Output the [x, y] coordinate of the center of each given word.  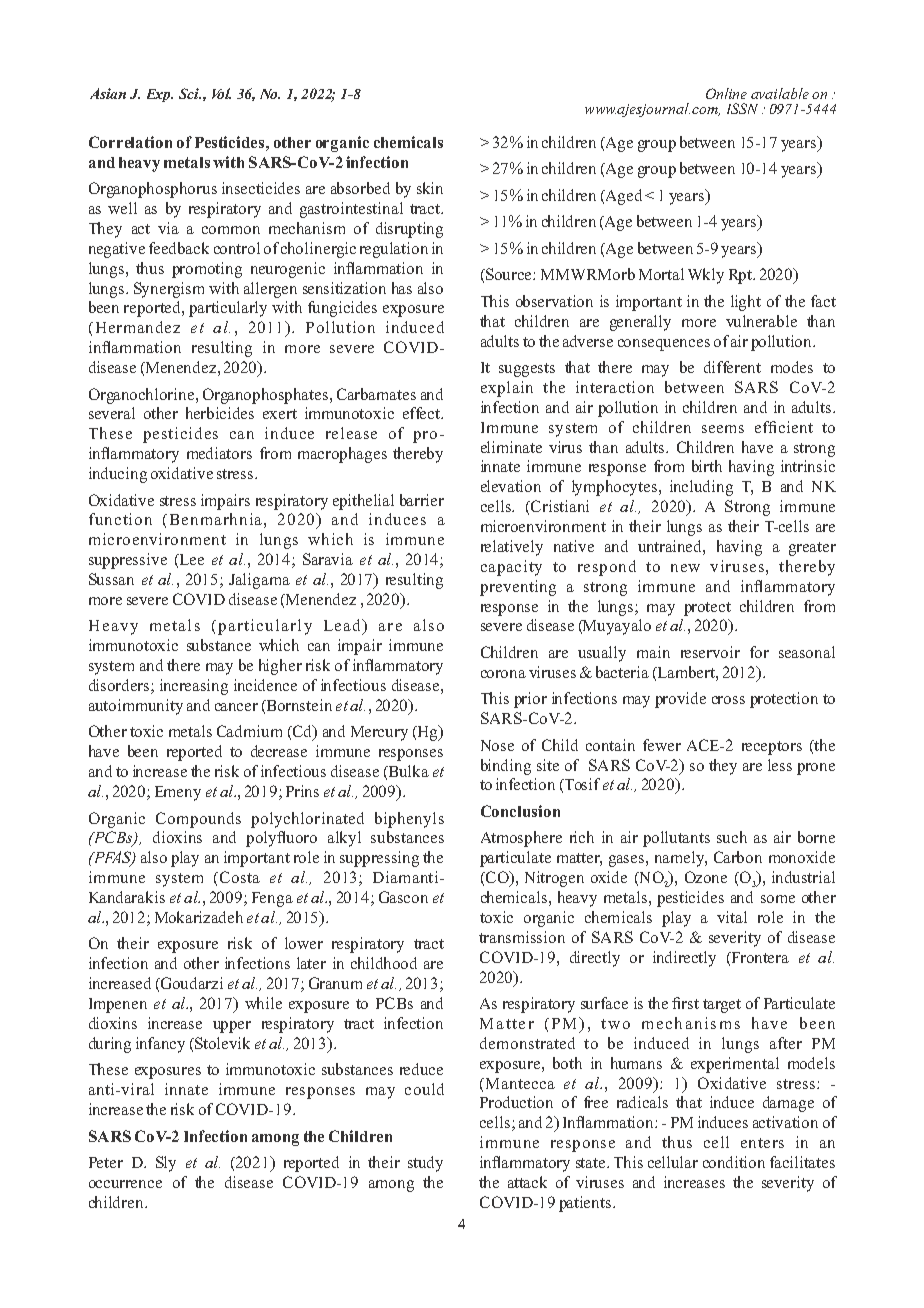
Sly [166, 1164]
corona [503, 674]
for [759, 652]
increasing [194, 687]
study [425, 1164]
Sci [190, 93]
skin [430, 188]
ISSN [742, 108]
